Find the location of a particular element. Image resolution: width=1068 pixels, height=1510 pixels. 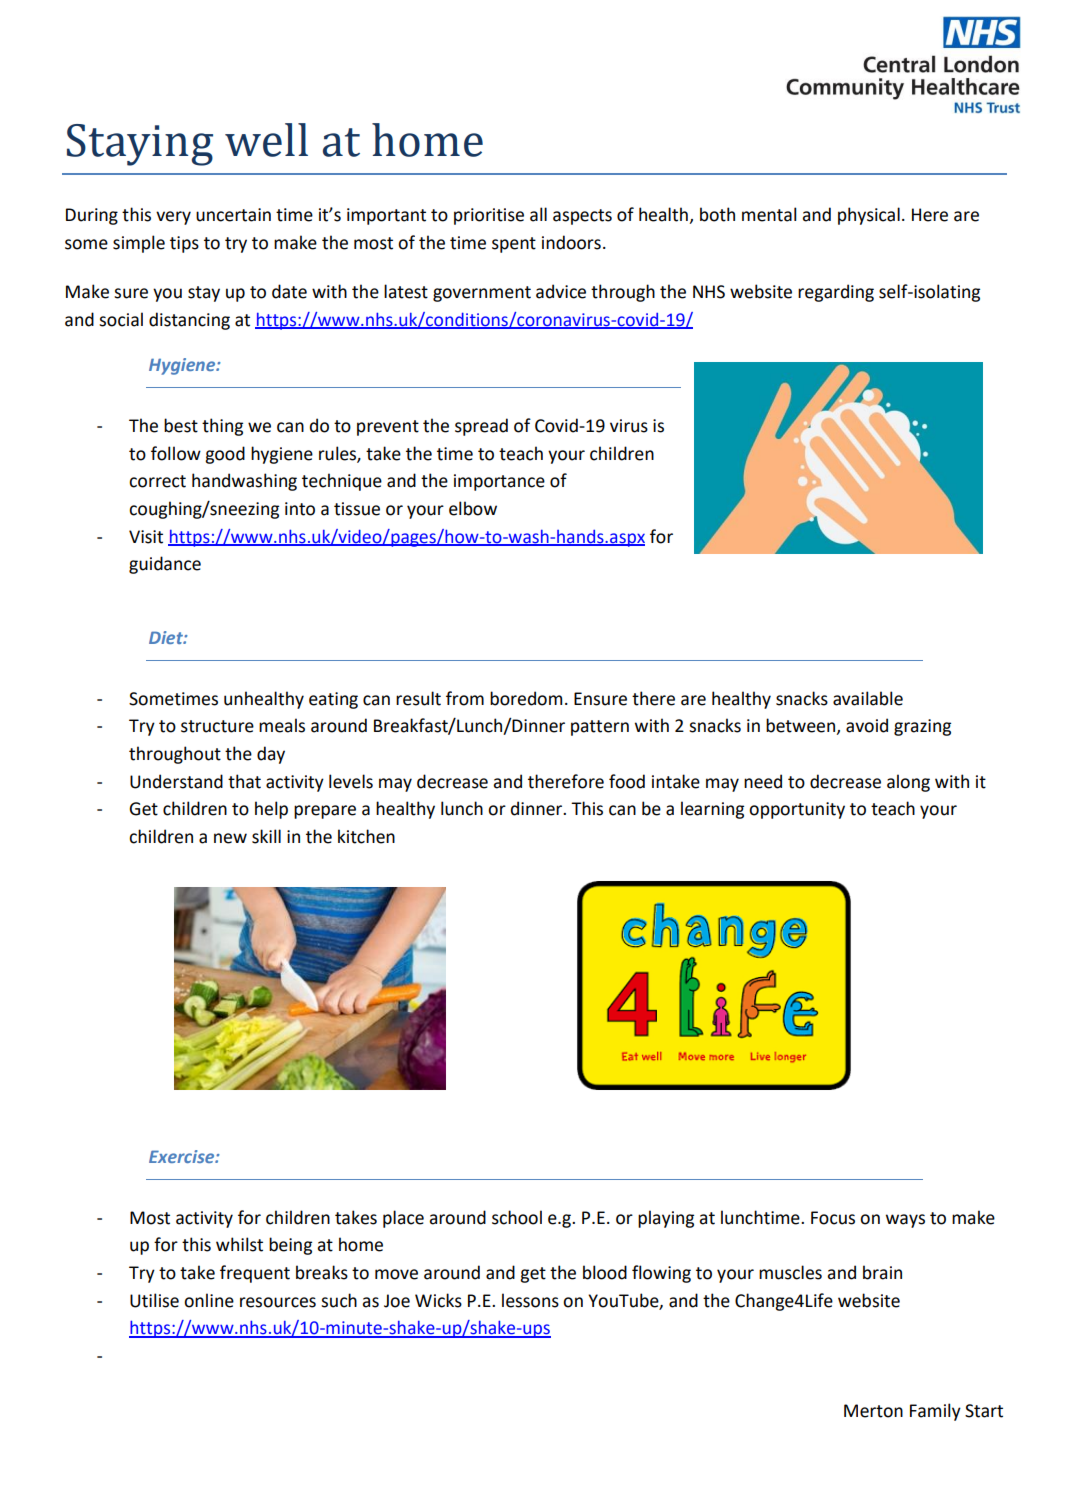

online is located at coordinates (209, 1300).
